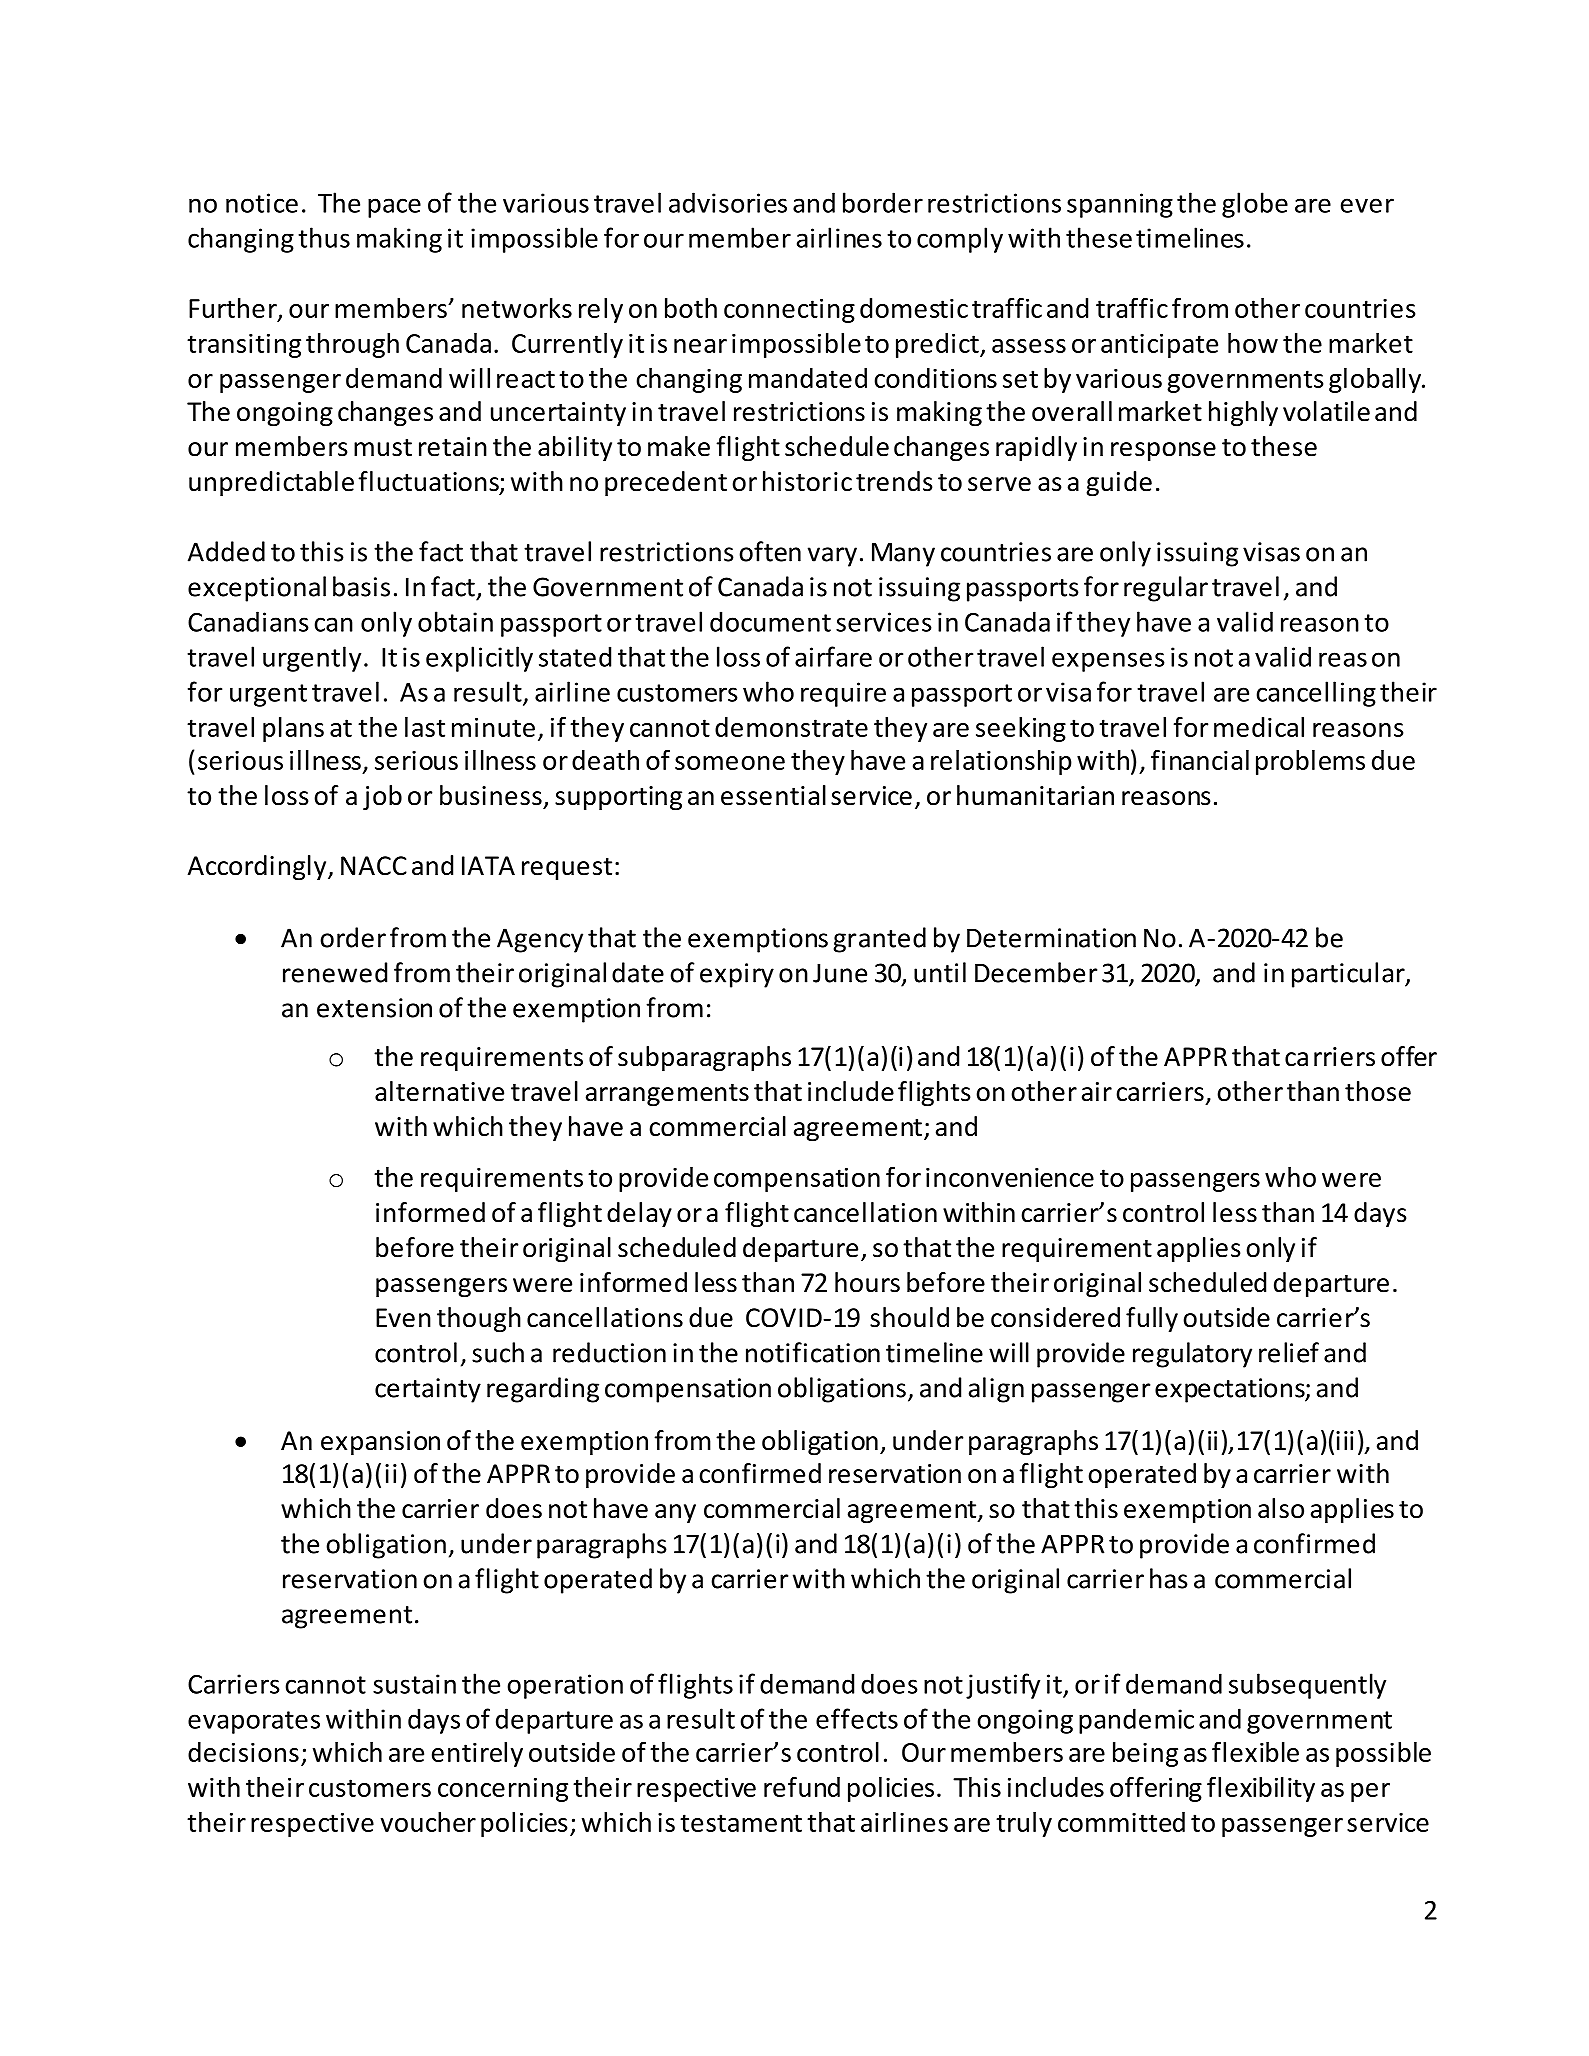  Describe the element at coordinates (813, 1352) in the screenshot. I see `notification` at that location.
